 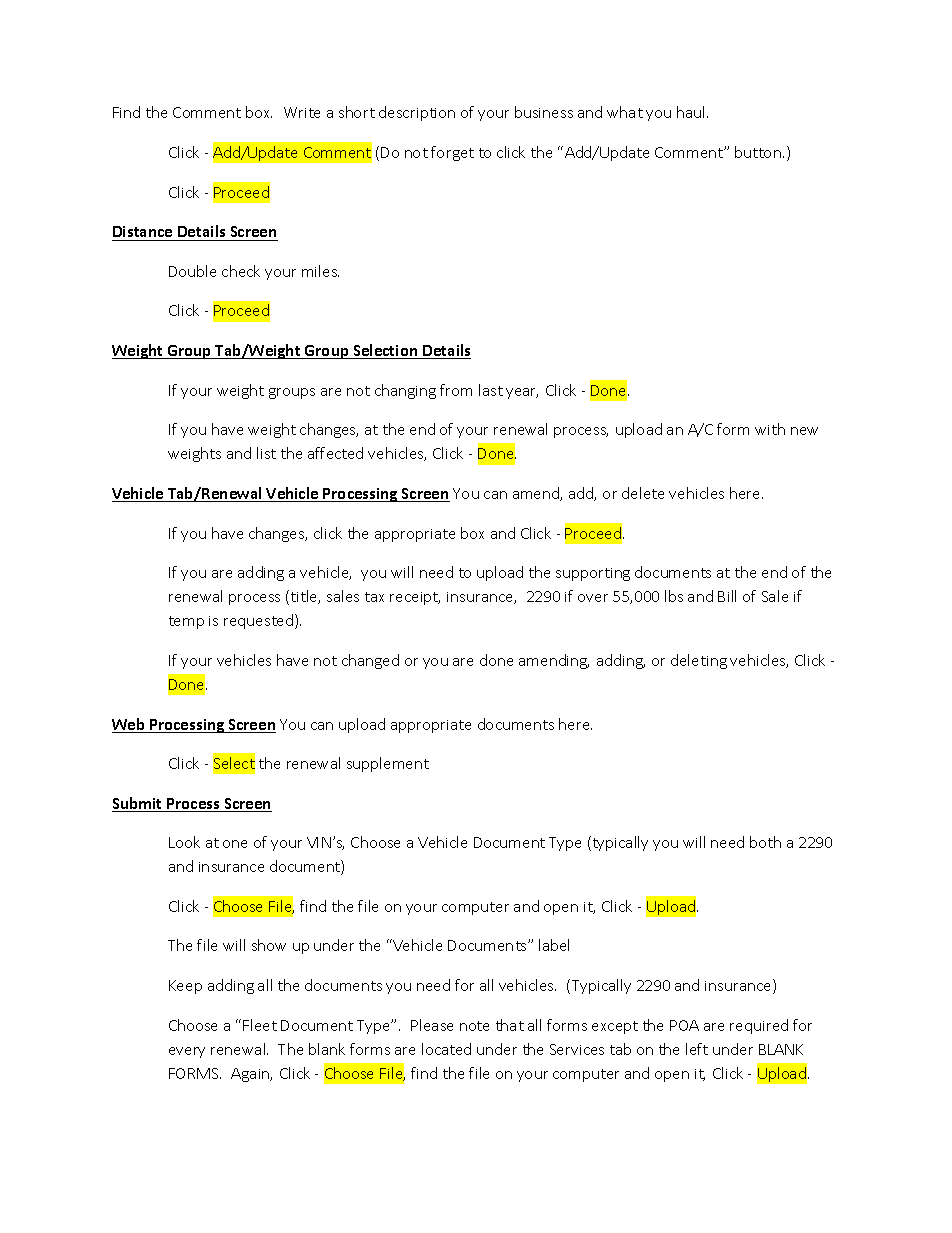 I want to click on forget, so click(x=452, y=153).
